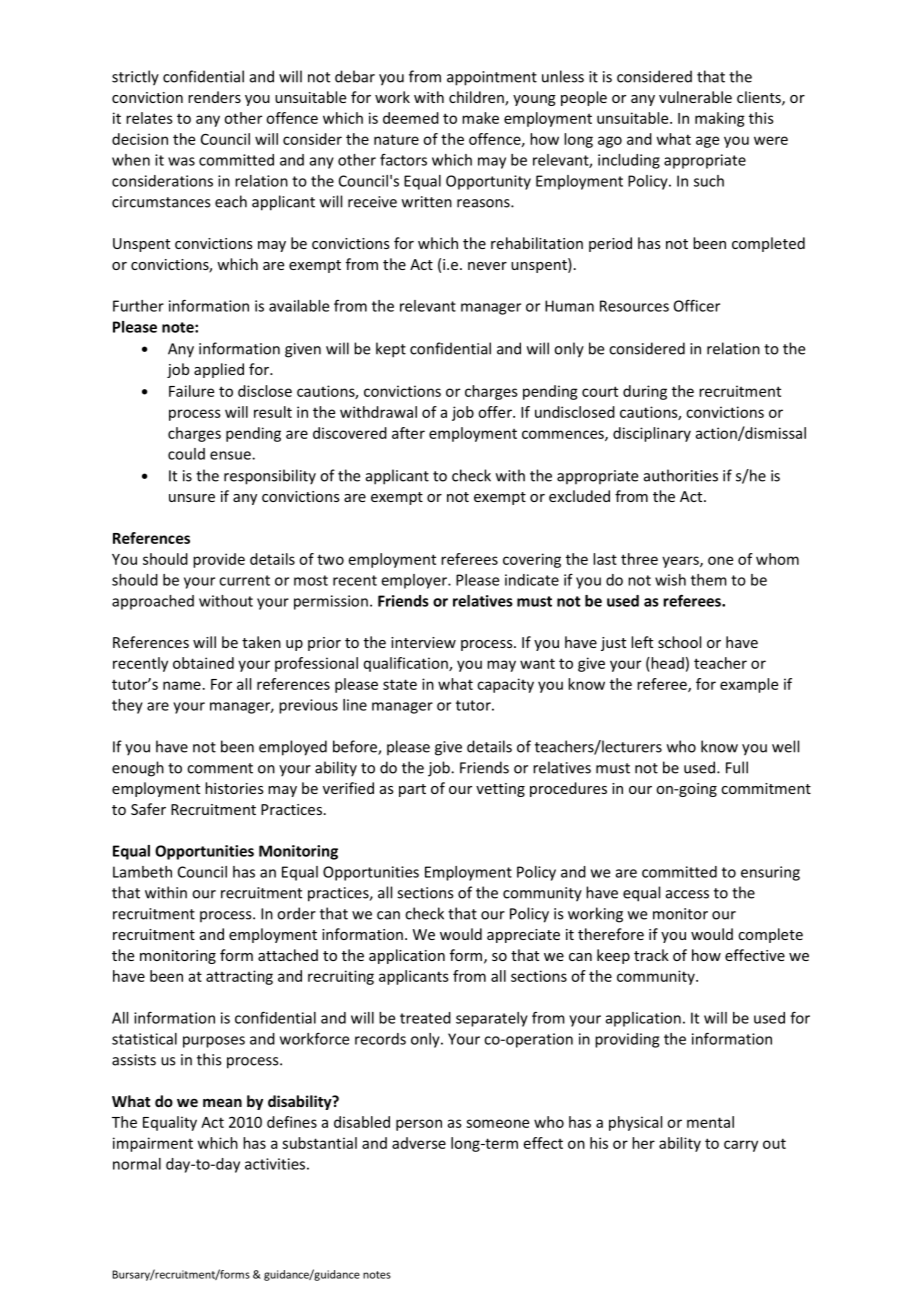  What do you see at coordinates (710, 1122) in the screenshot?
I see `mental` at bounding box center [710, 1122].
